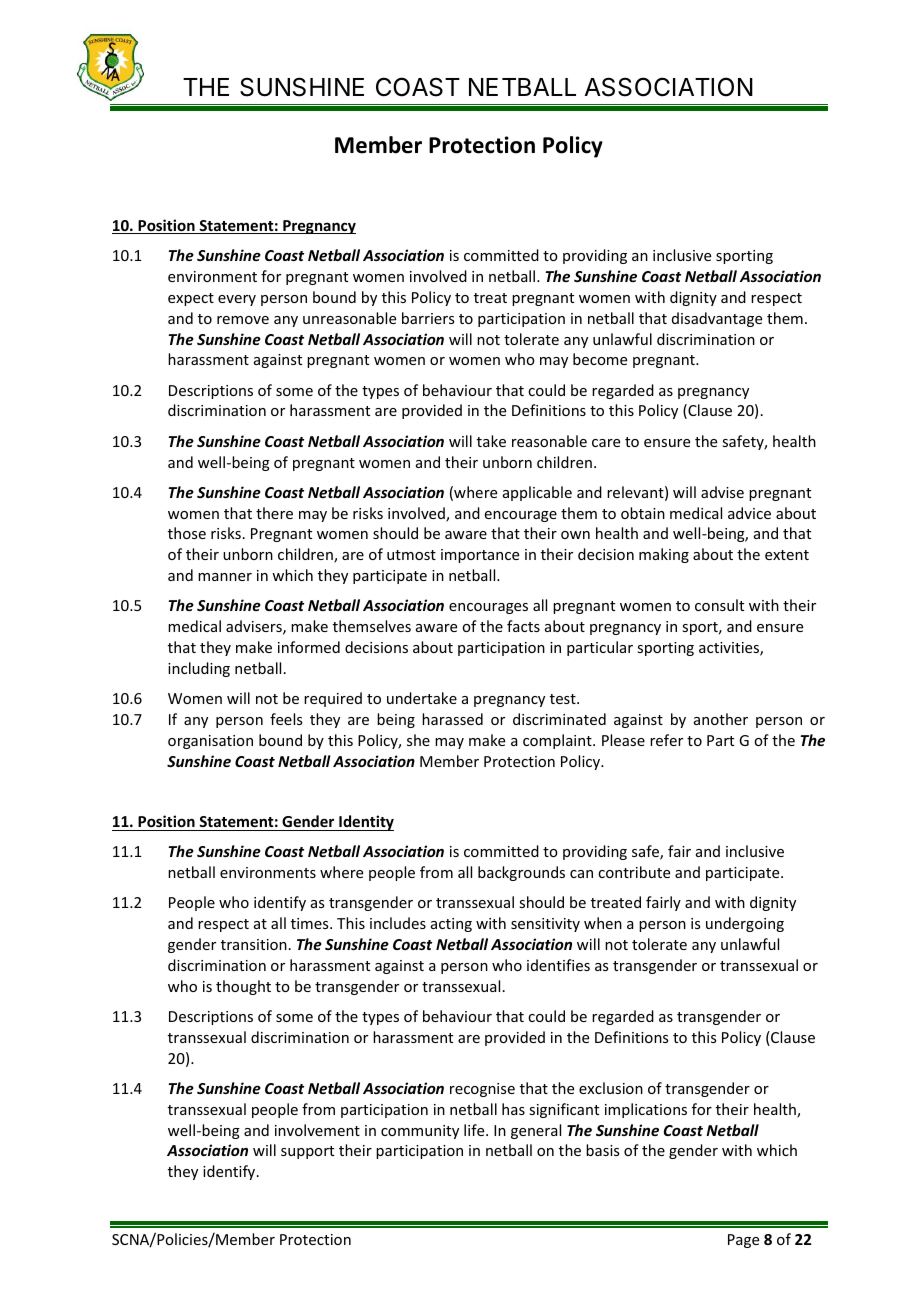 This image has width=924, height=1308. I want to click on undergoing, so click(745, 924).
